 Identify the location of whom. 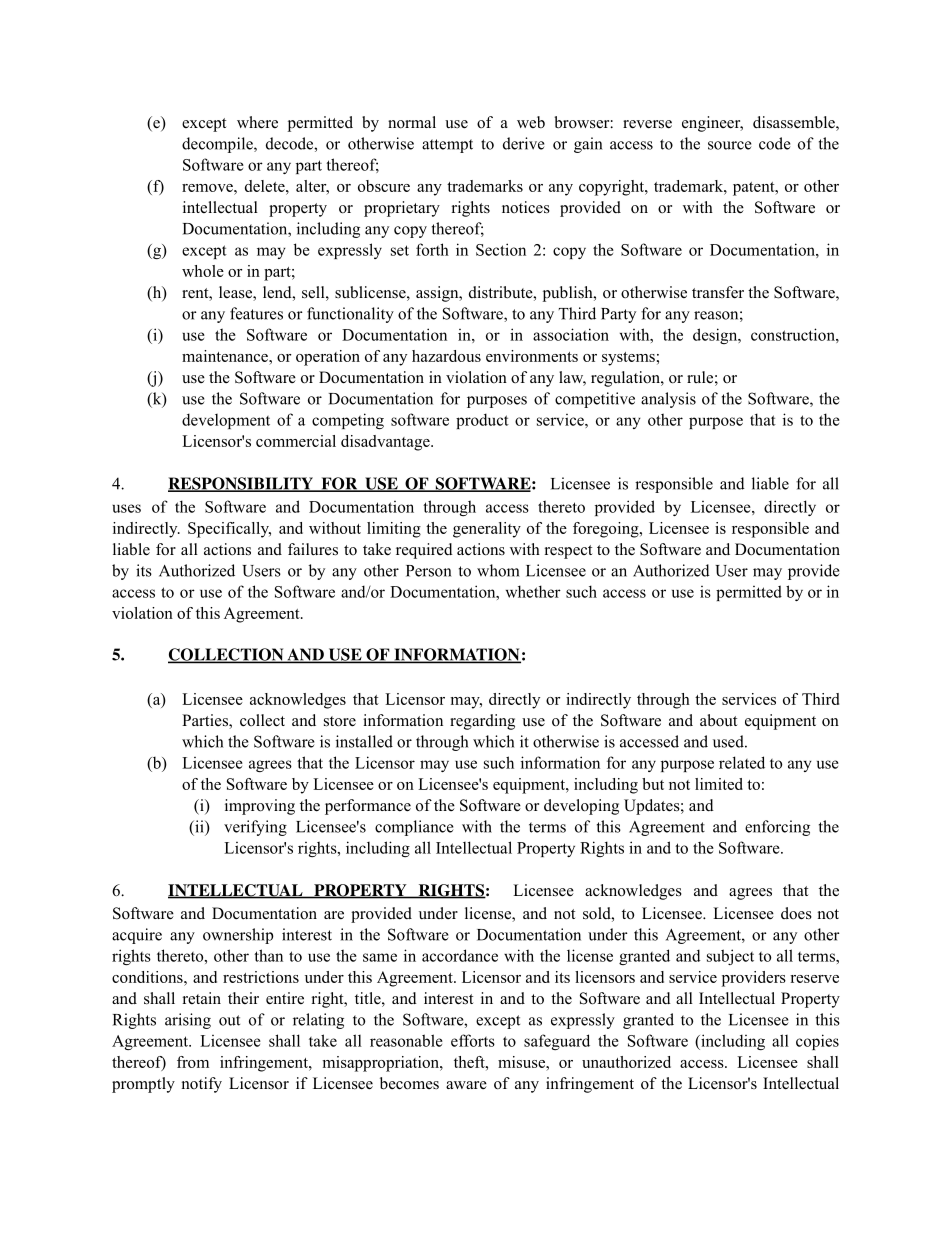
(498, 570).
